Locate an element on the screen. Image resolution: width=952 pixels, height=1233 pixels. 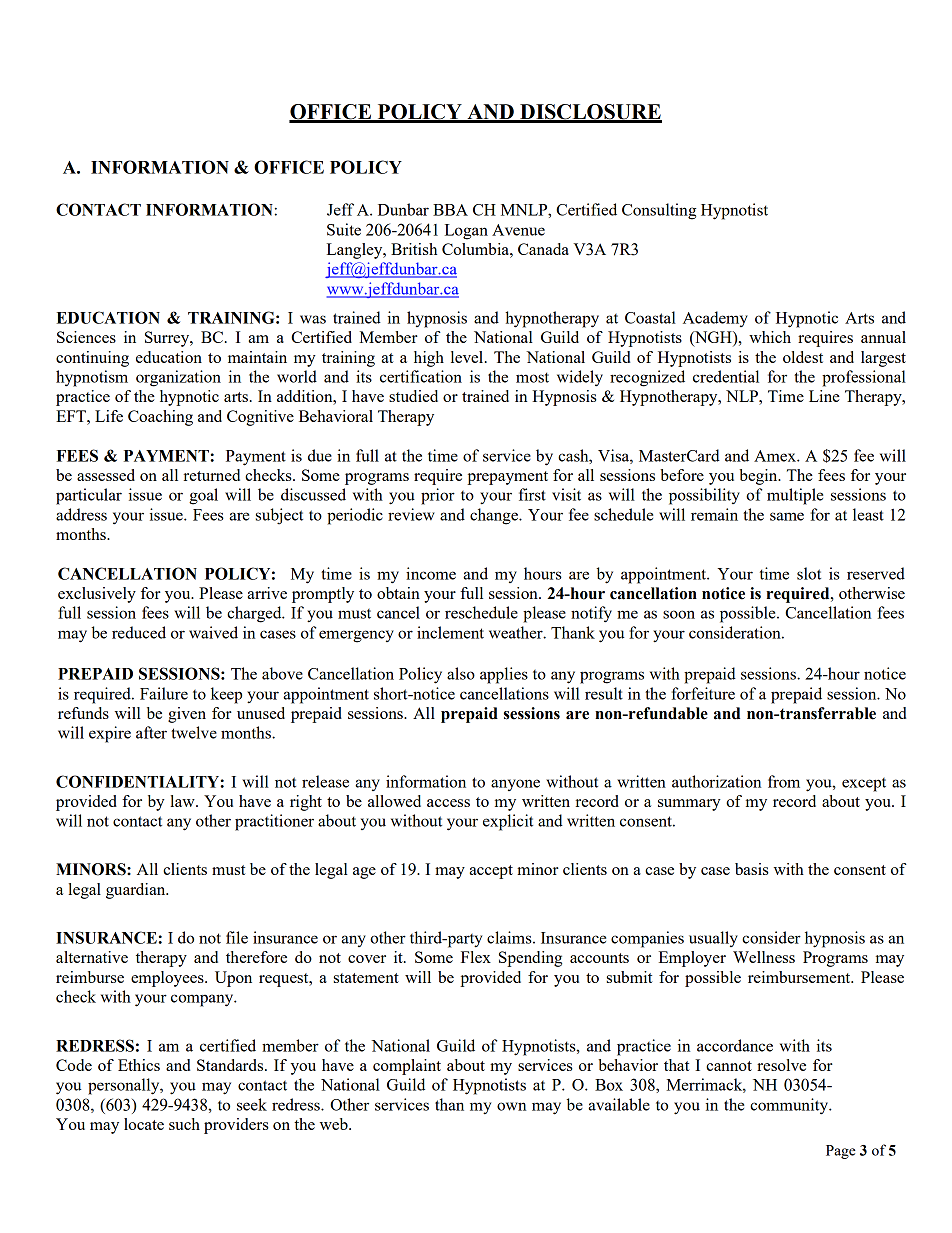
BBA is located at coordinates (450, 210).
